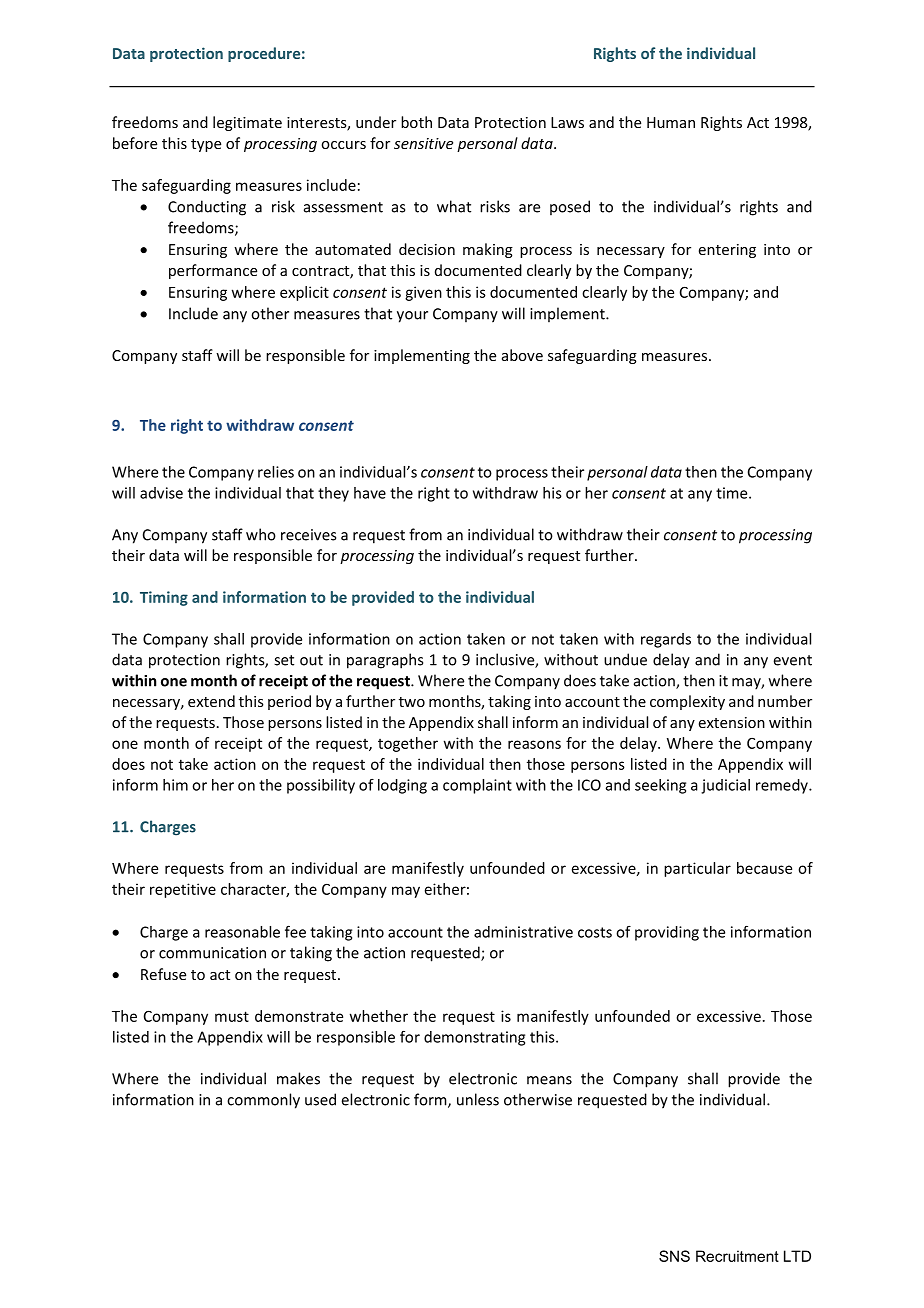 The width and height of the screenshot is (924, 1308). Describe the element at coordinates (206, 145) in the screenshot. I see `type` at that location.
